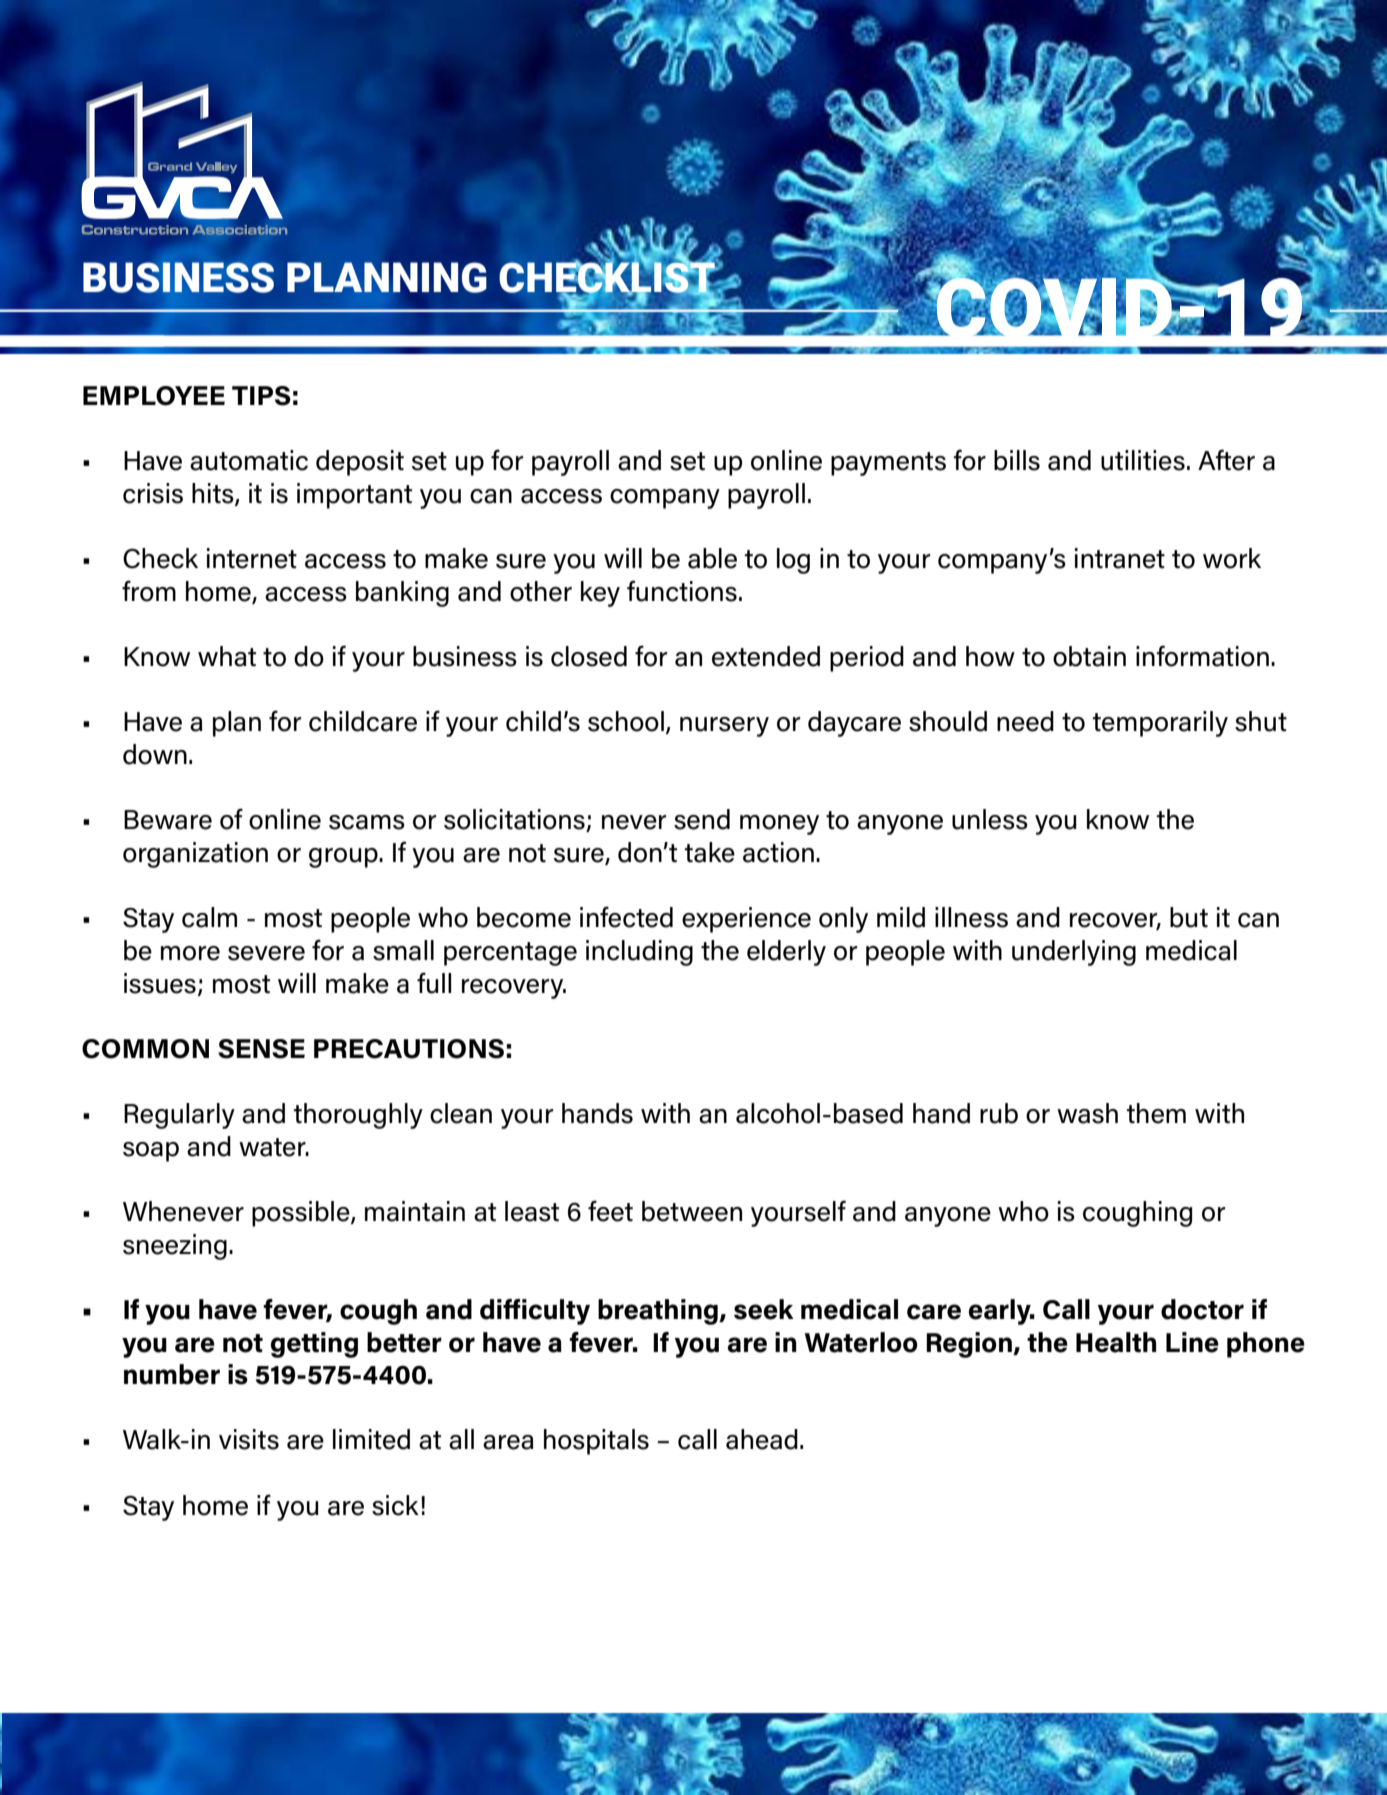 This document has width=1387, height=1795. Describe the element at coordinates (762, 1439) in the document. I see `ahead` at that location.
